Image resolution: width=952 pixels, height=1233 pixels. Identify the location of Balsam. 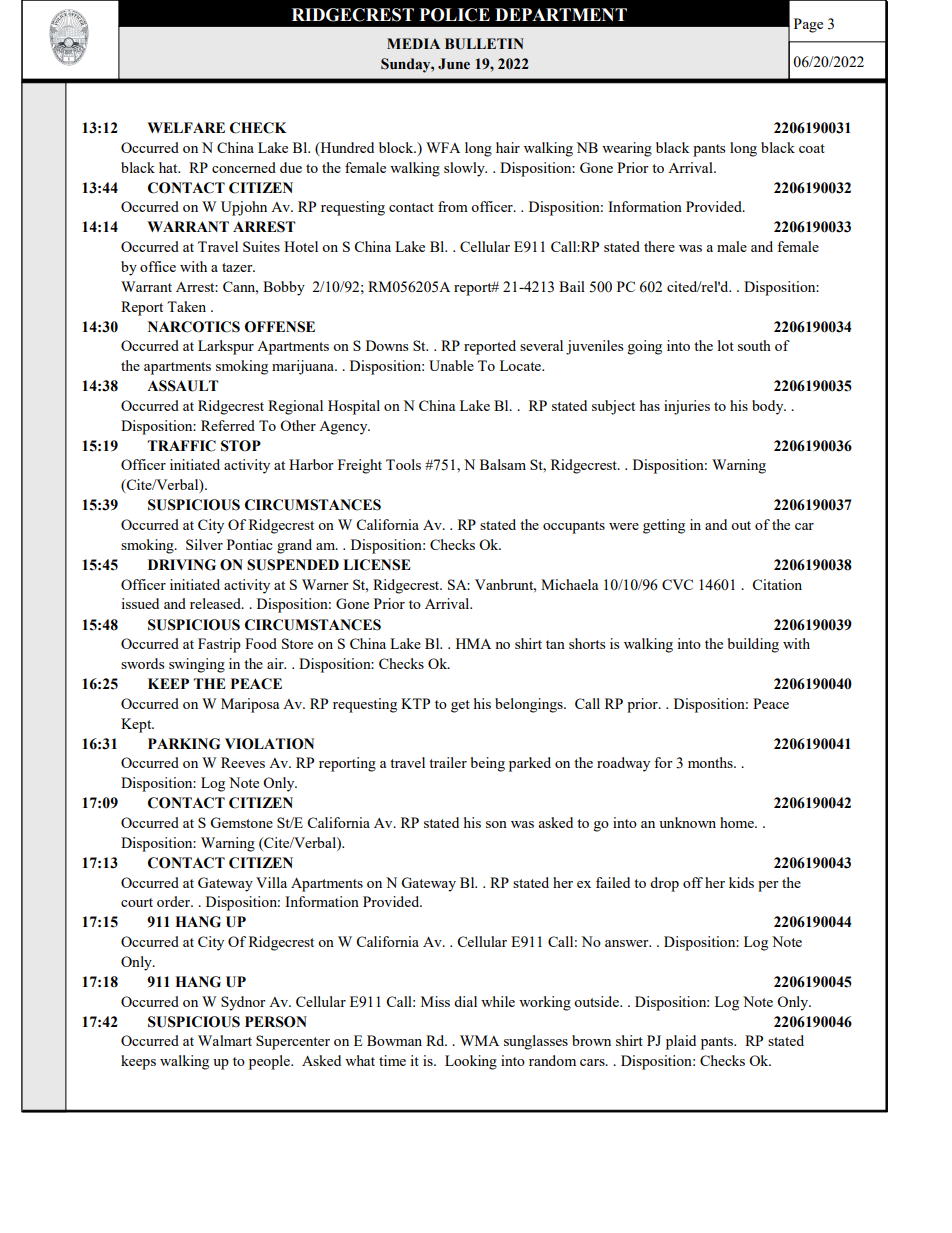
(503, 464).
